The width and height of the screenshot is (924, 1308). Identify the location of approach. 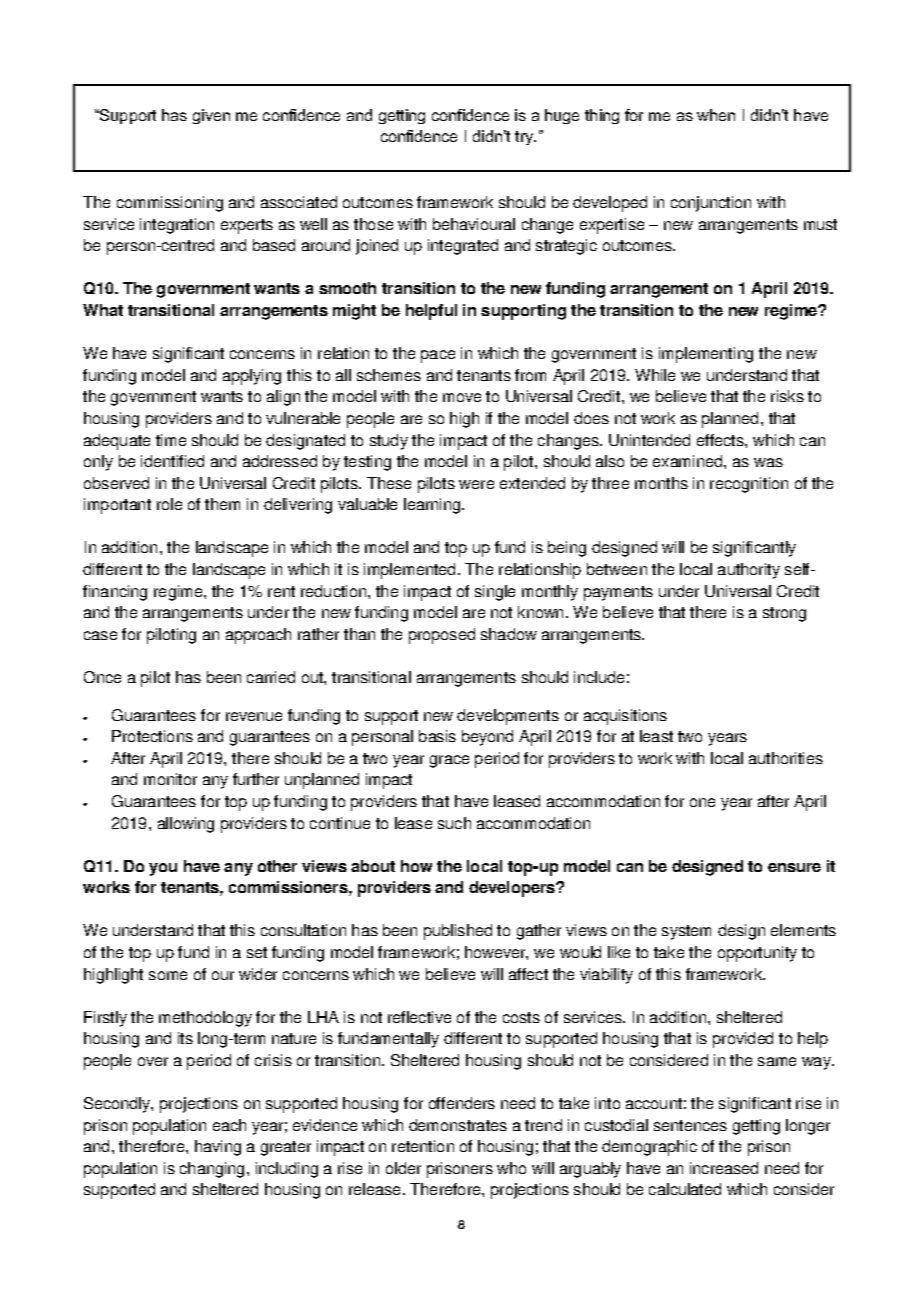
(258, 636).
